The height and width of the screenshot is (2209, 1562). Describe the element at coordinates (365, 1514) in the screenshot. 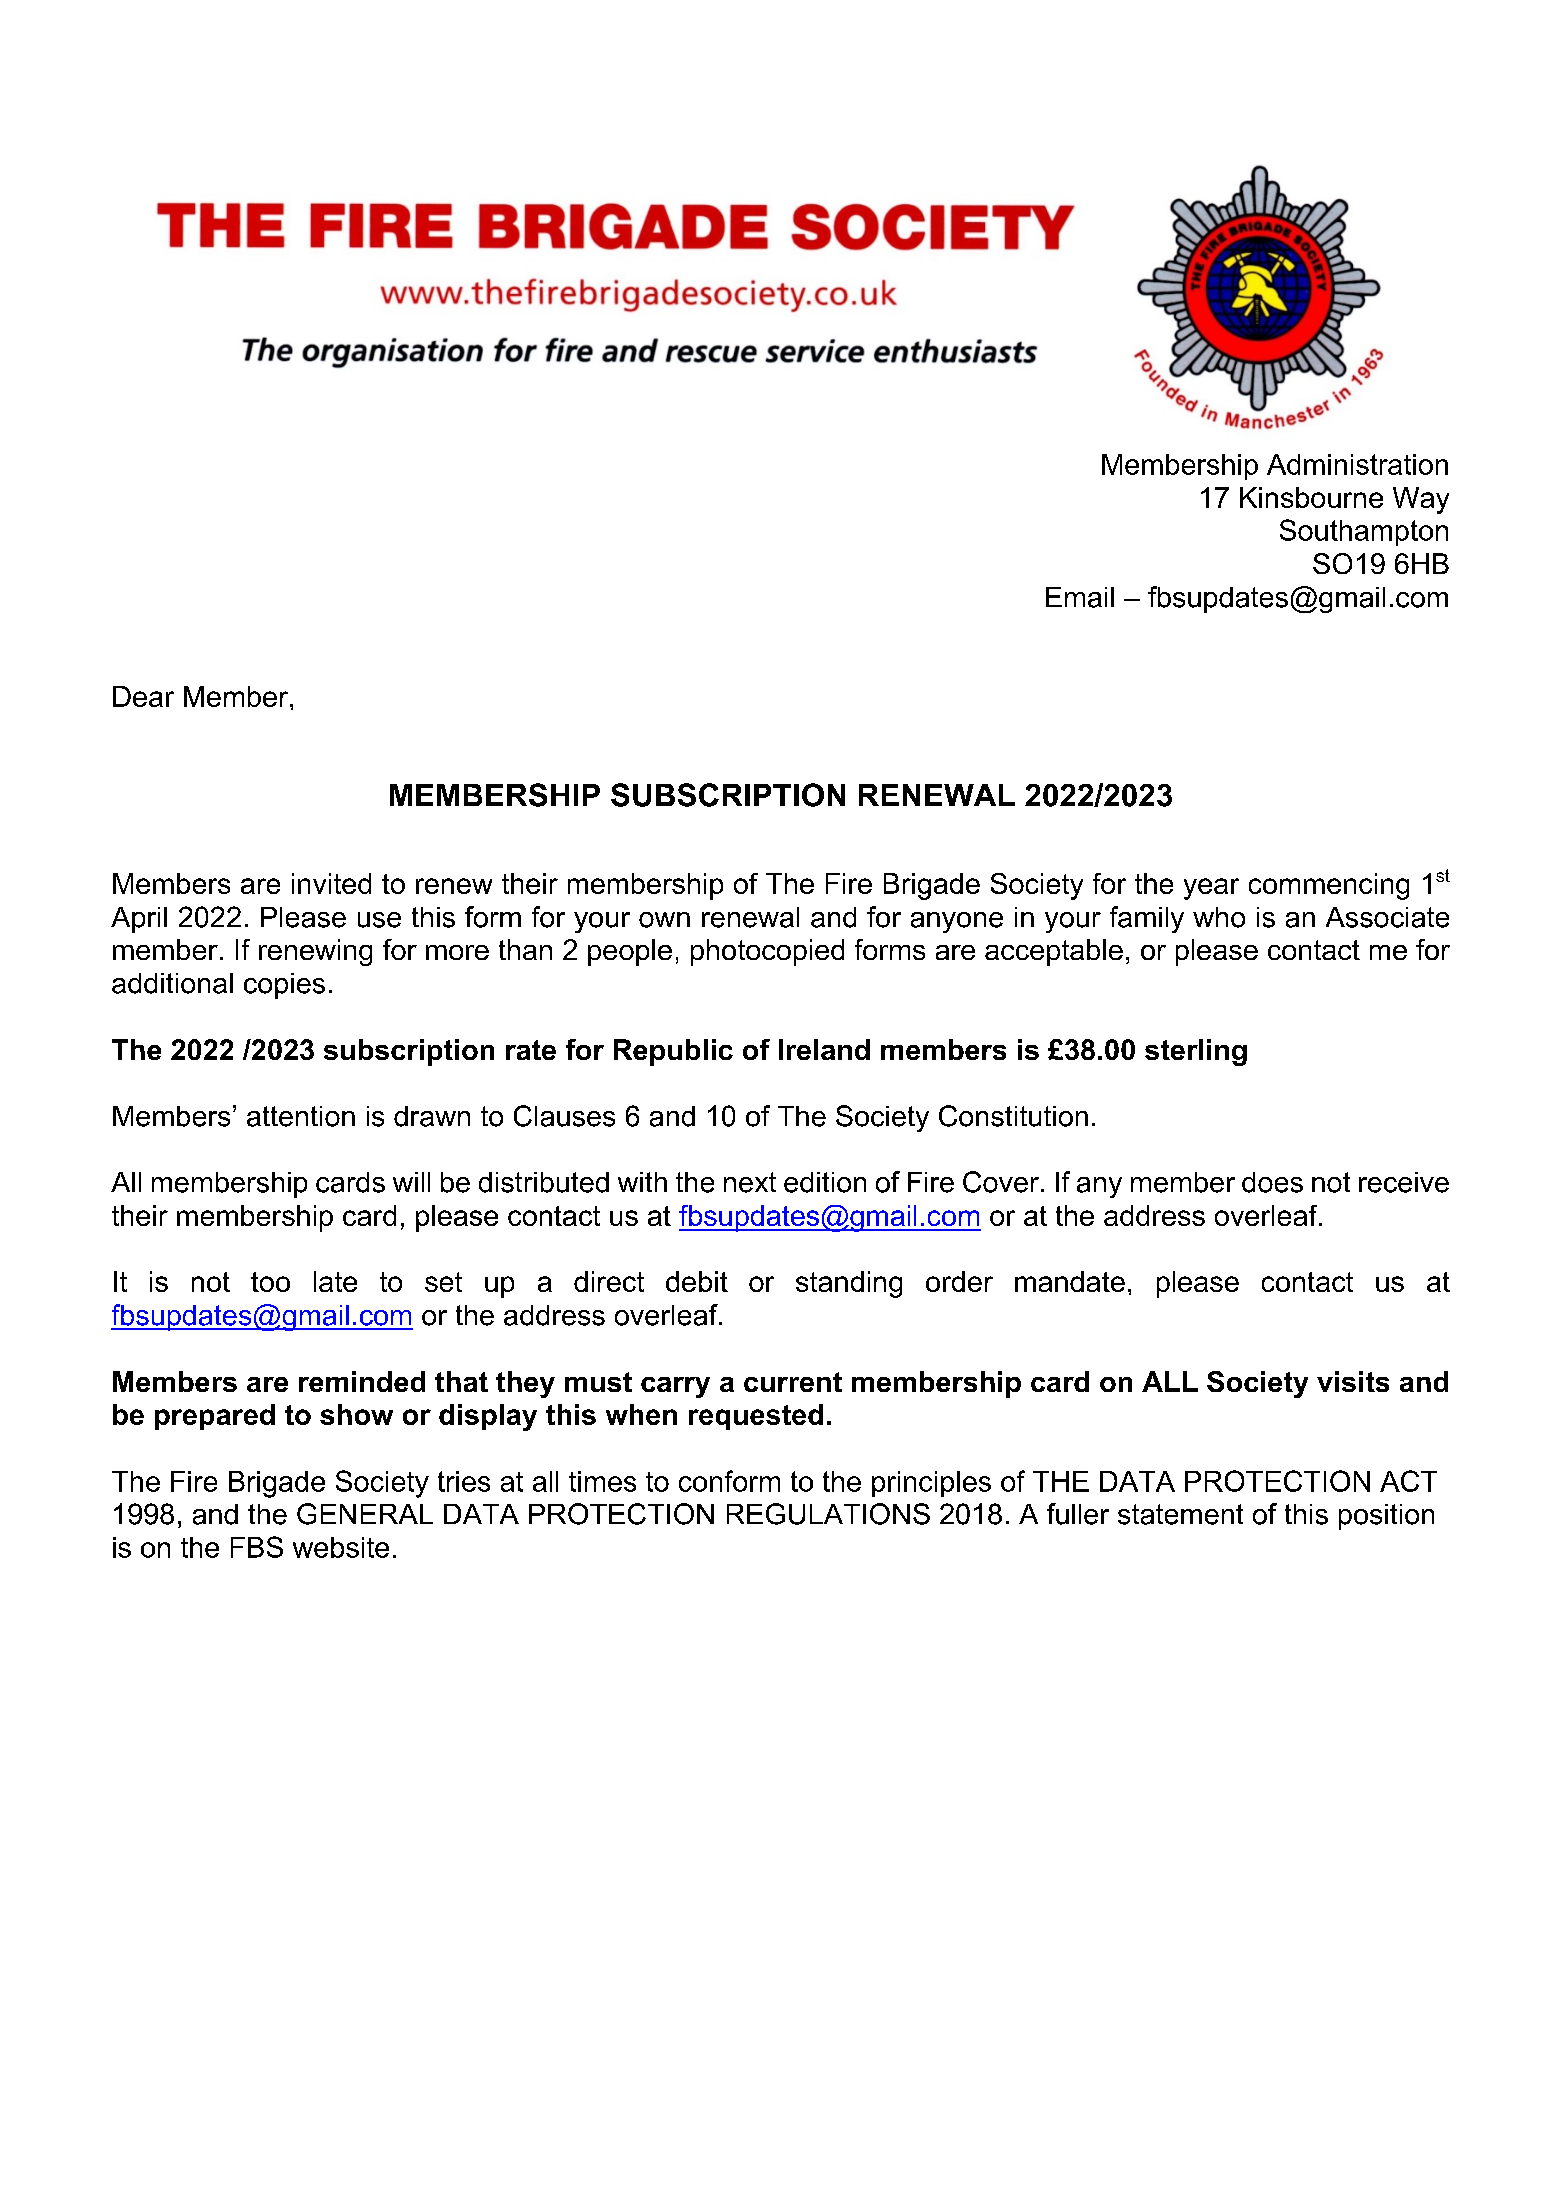

I see `GENERAL` at that location.
